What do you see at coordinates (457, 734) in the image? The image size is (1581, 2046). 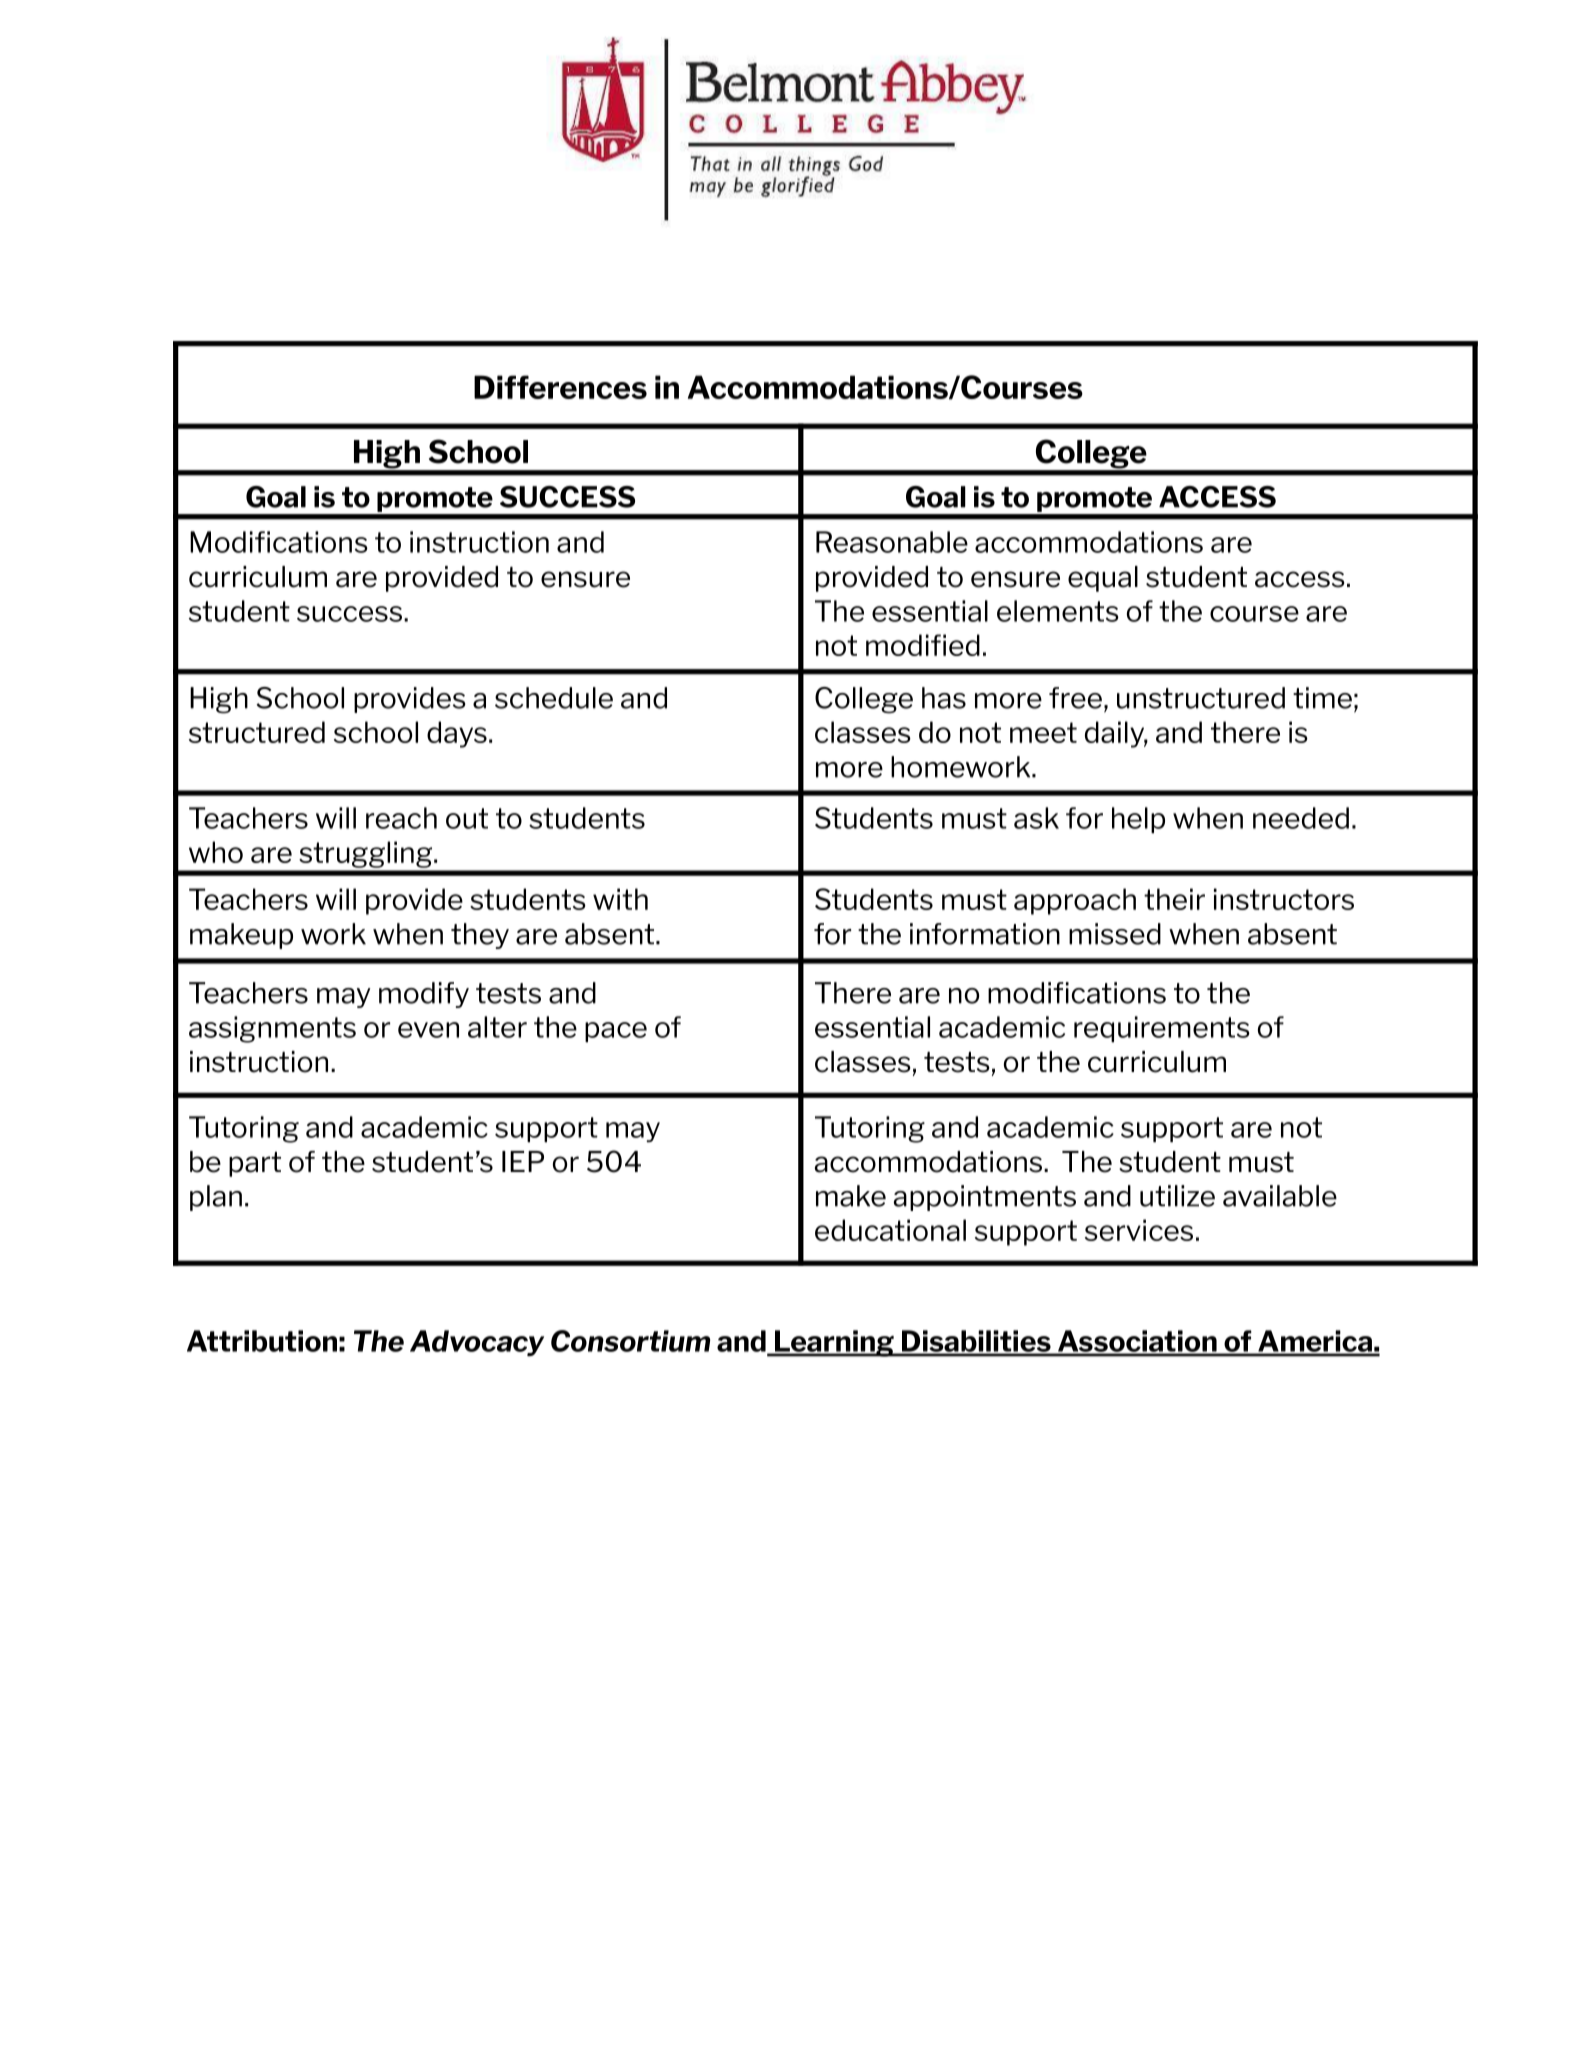 I see `days` at bounding box center [457, 734].
